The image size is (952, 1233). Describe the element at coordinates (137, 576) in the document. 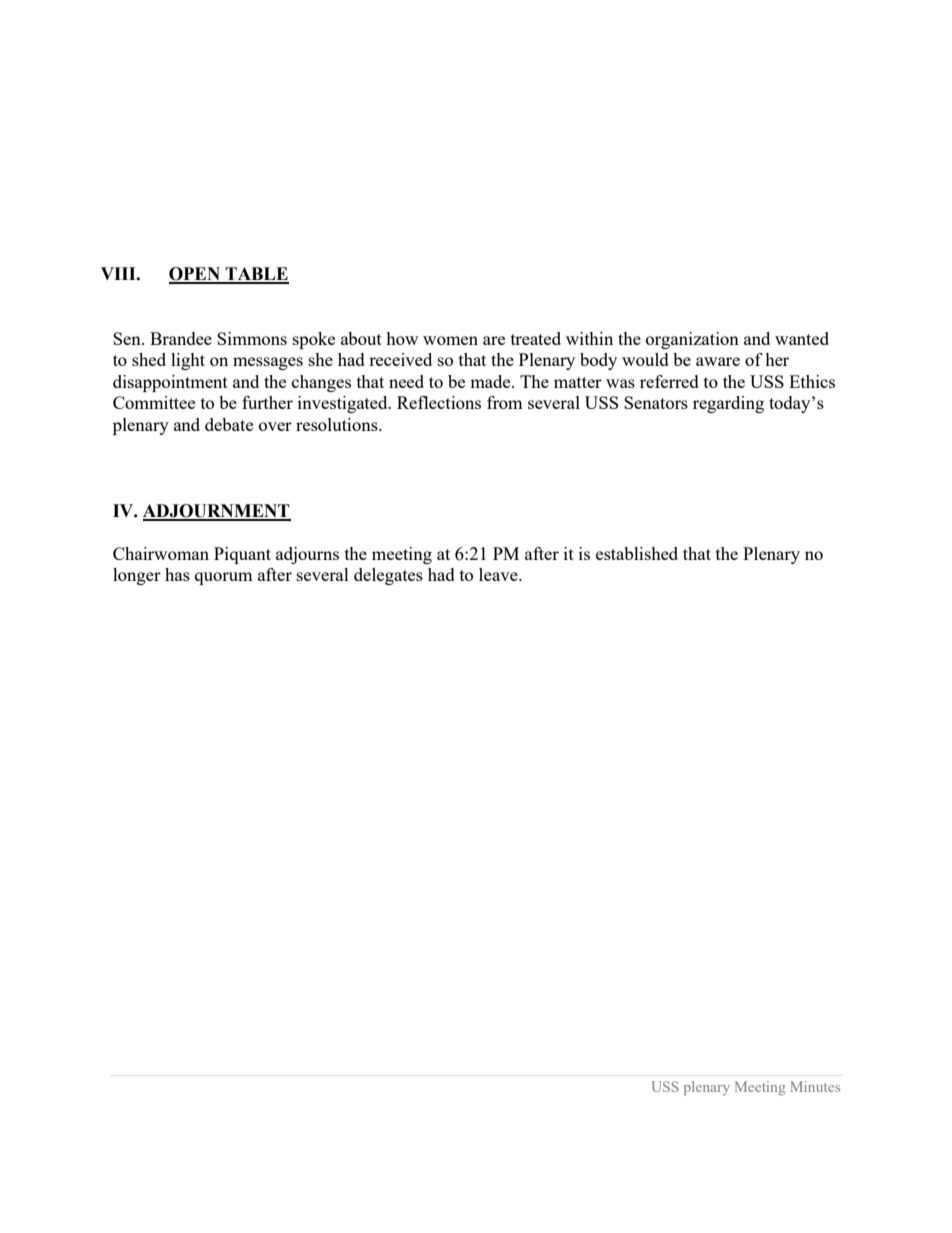

I see `longer` at that location.
